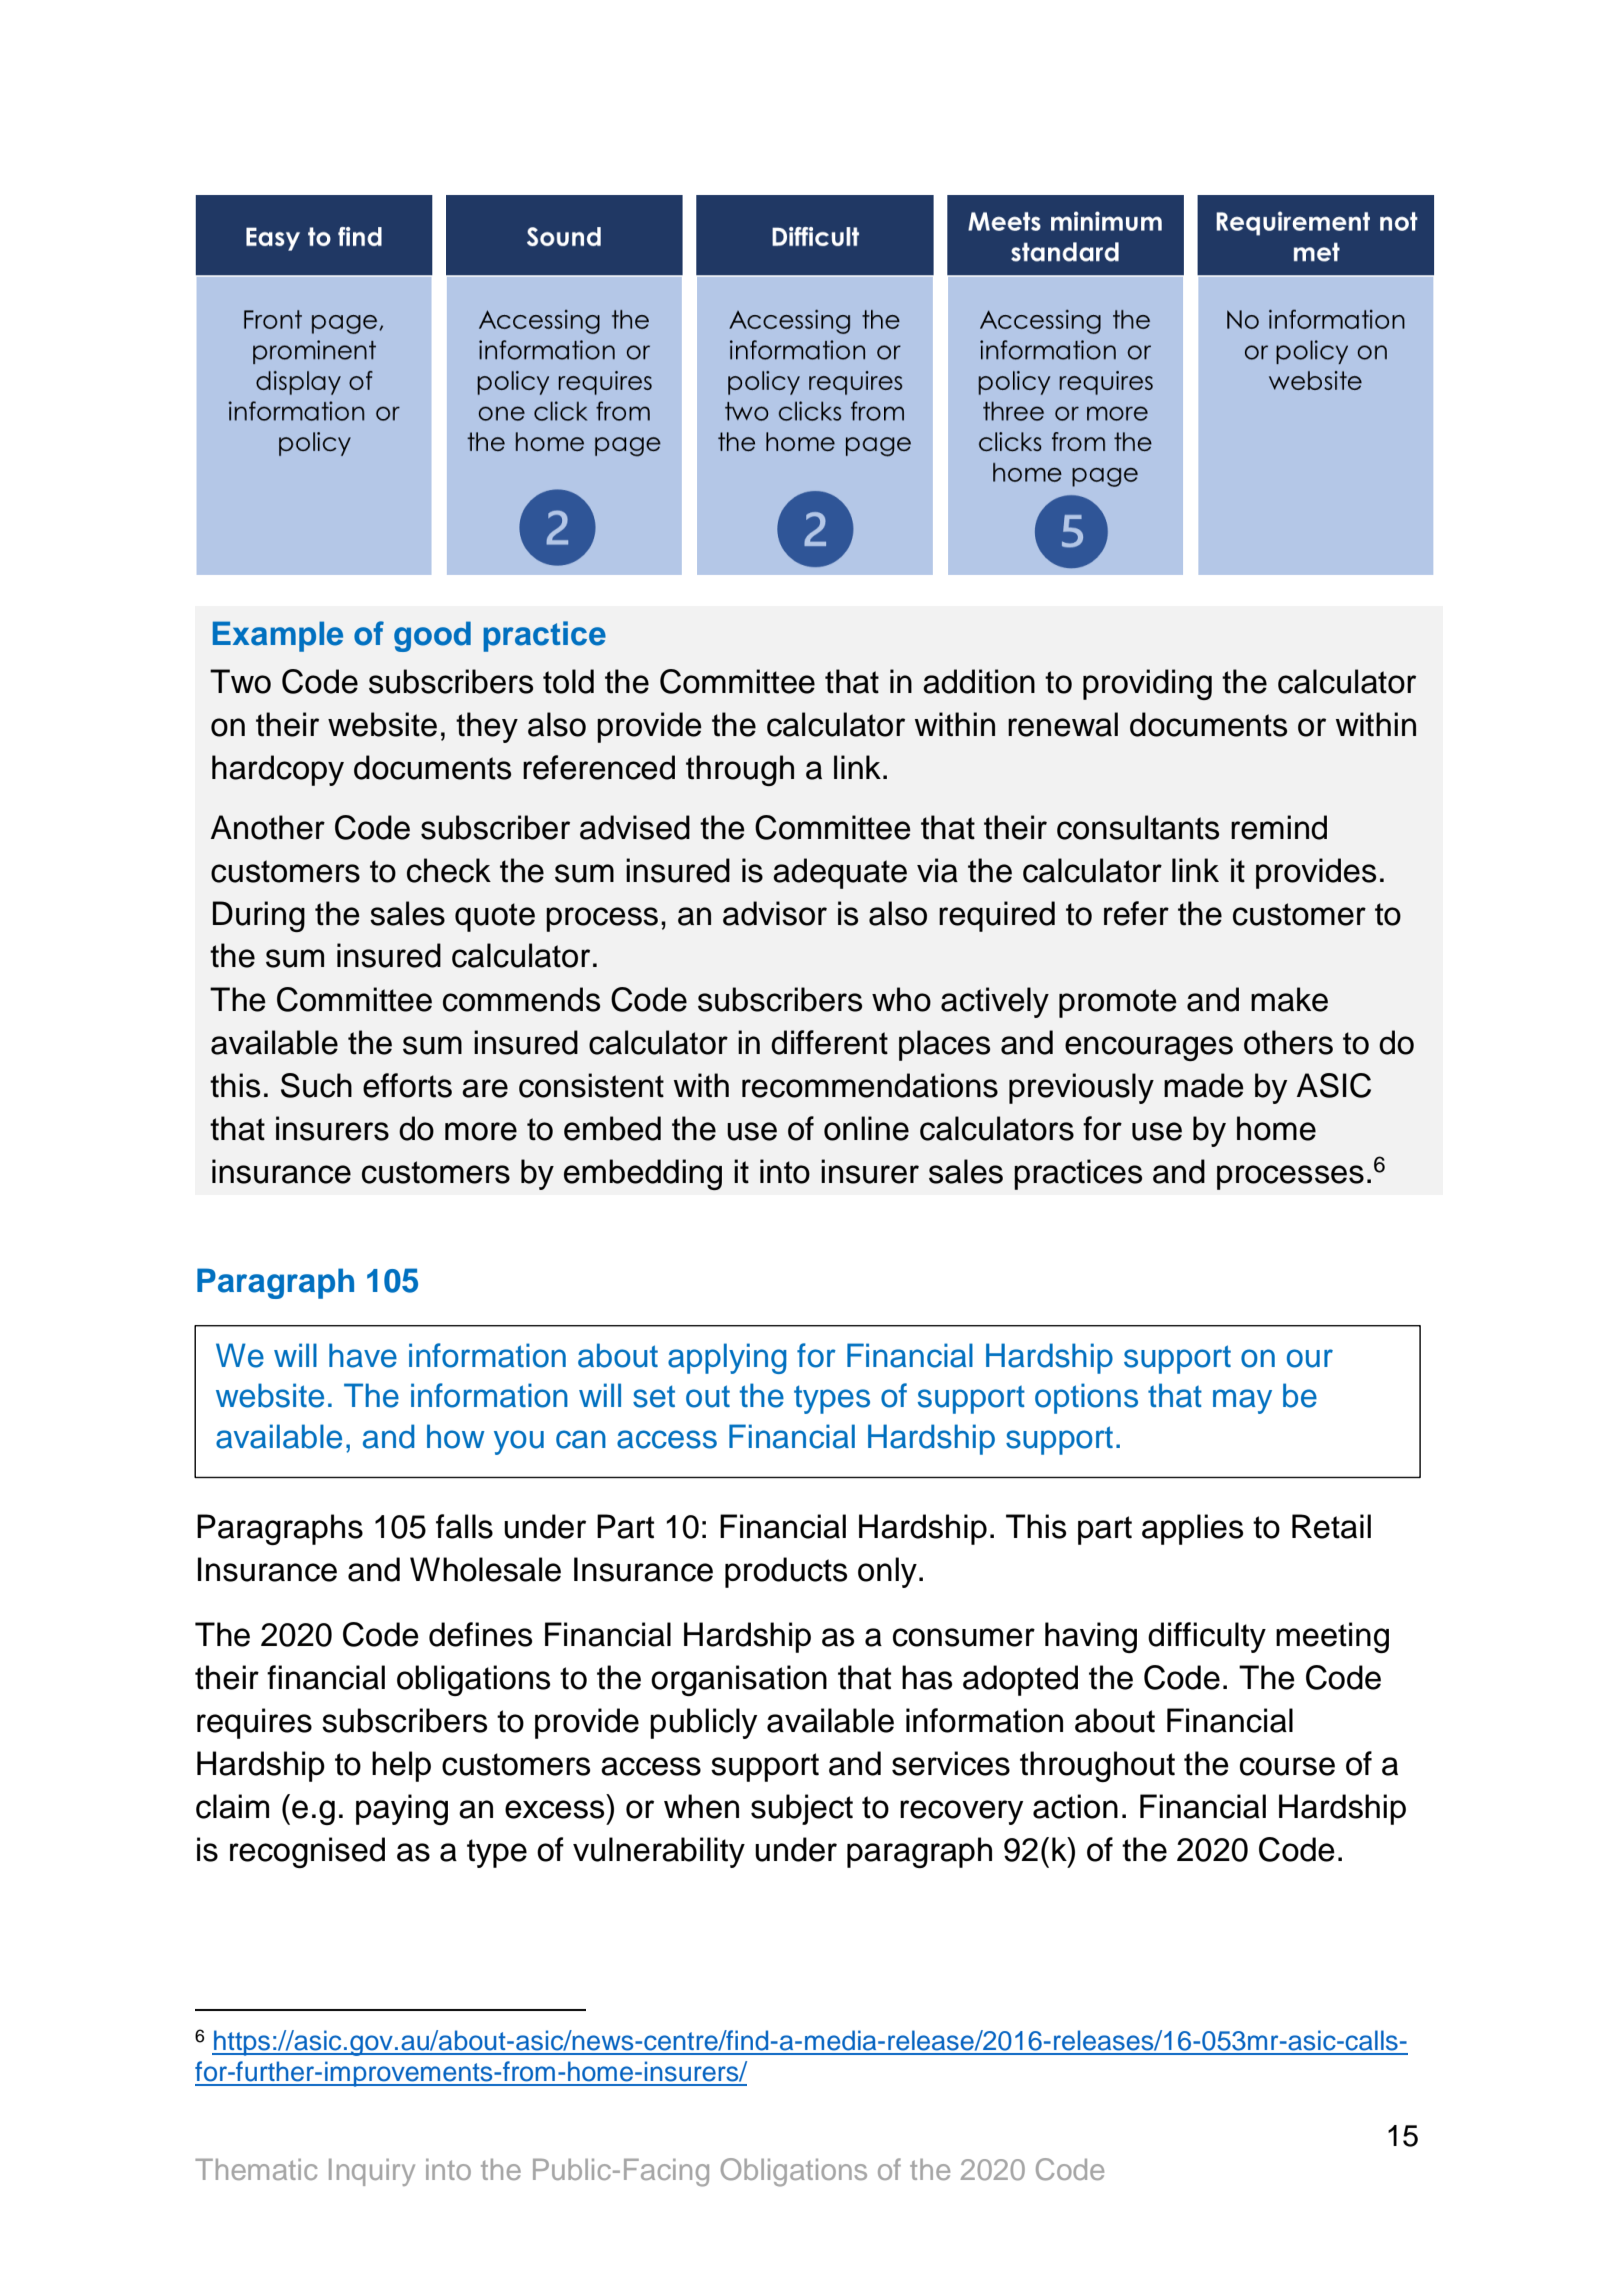 The height and width of the screenshot is (2282, 1614). Describe the element at coordinates (1242, 1401) in the screenshot. I see `may` at that location.
